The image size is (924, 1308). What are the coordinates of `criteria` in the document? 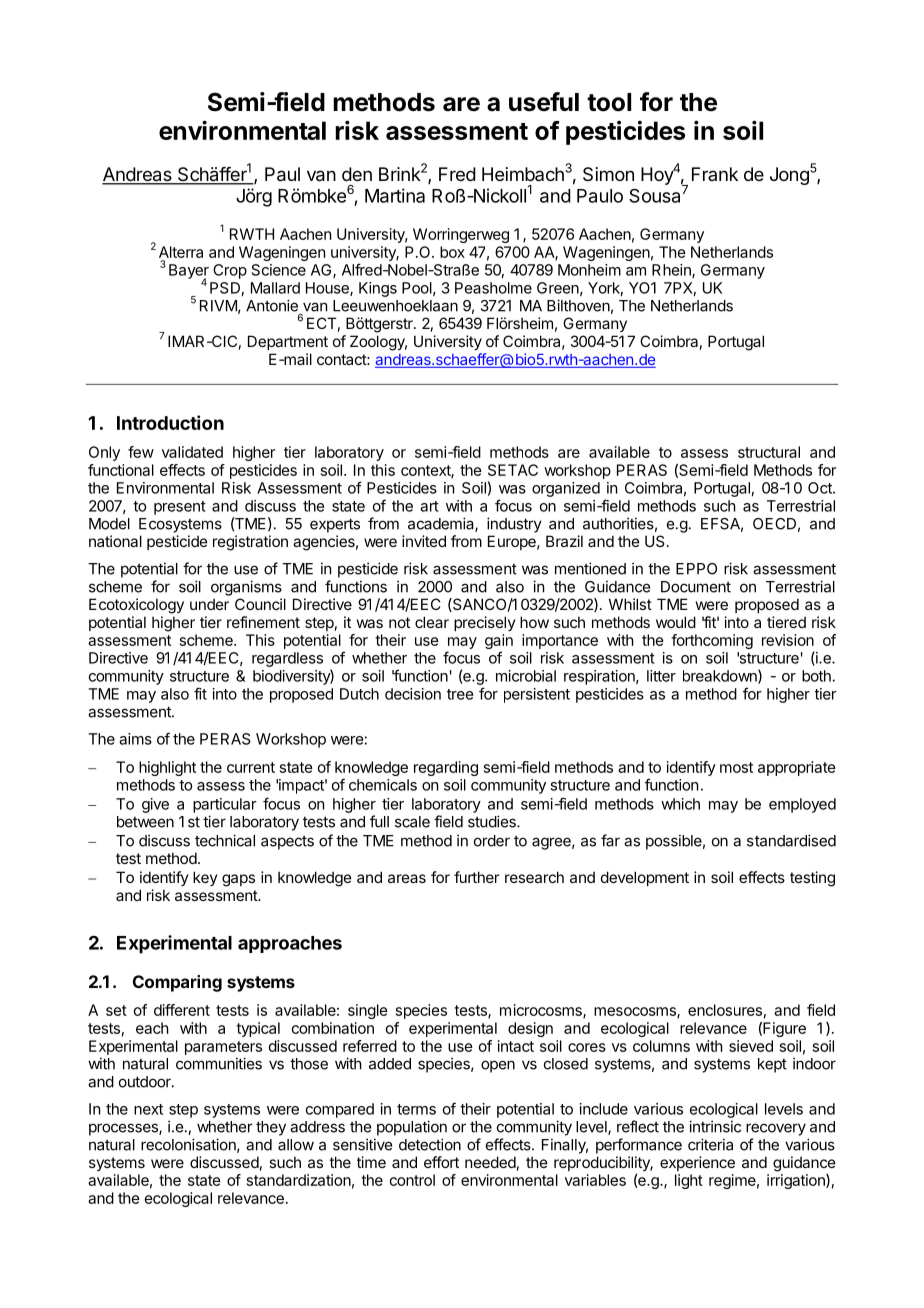 It's located at (710, 1144).
